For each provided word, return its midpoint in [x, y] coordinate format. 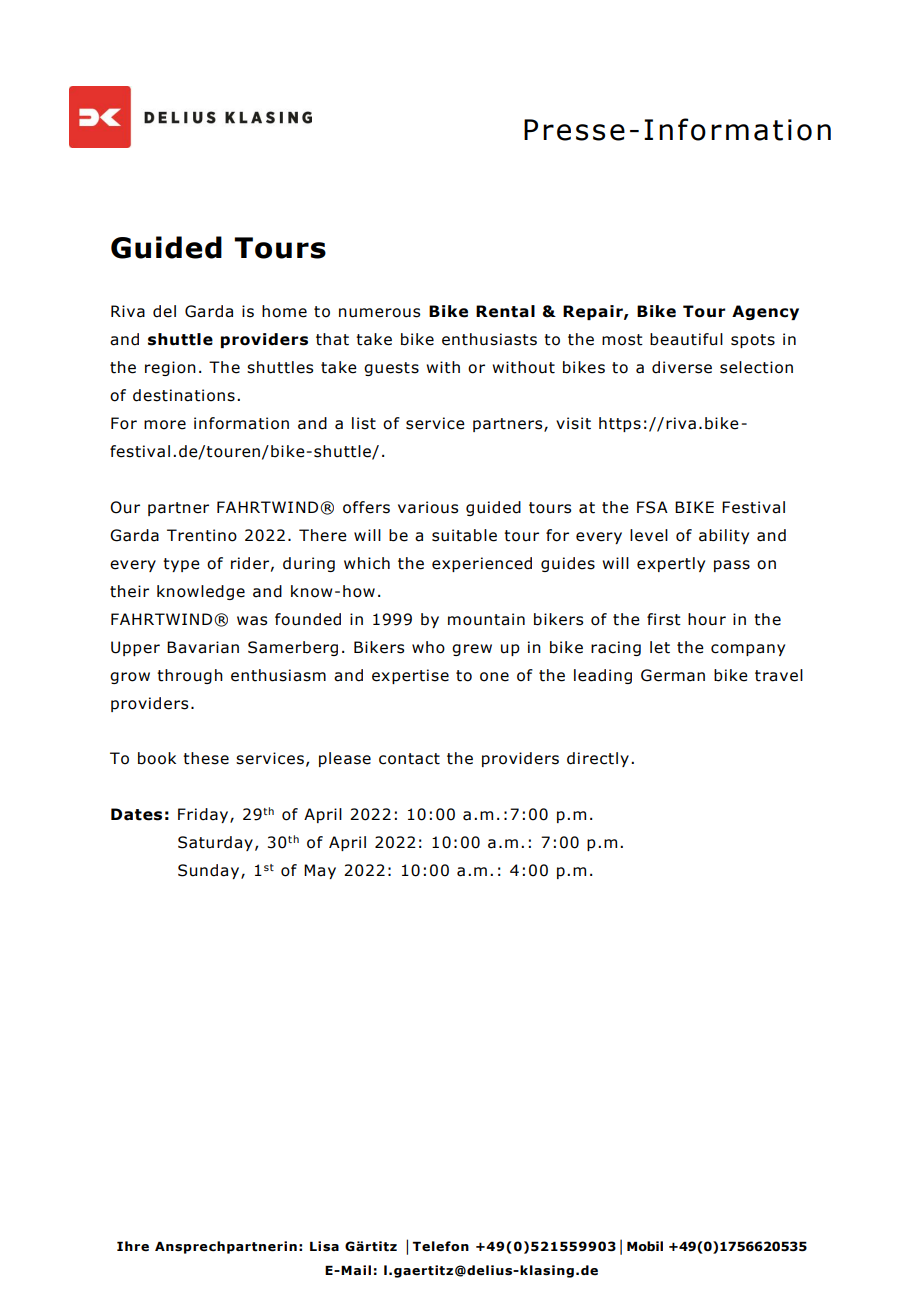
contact [409, 759]
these [206, 758]
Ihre [133, 1246]
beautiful [686, 339]
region [170, 368]
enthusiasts [489, 339]
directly [598, 759]
